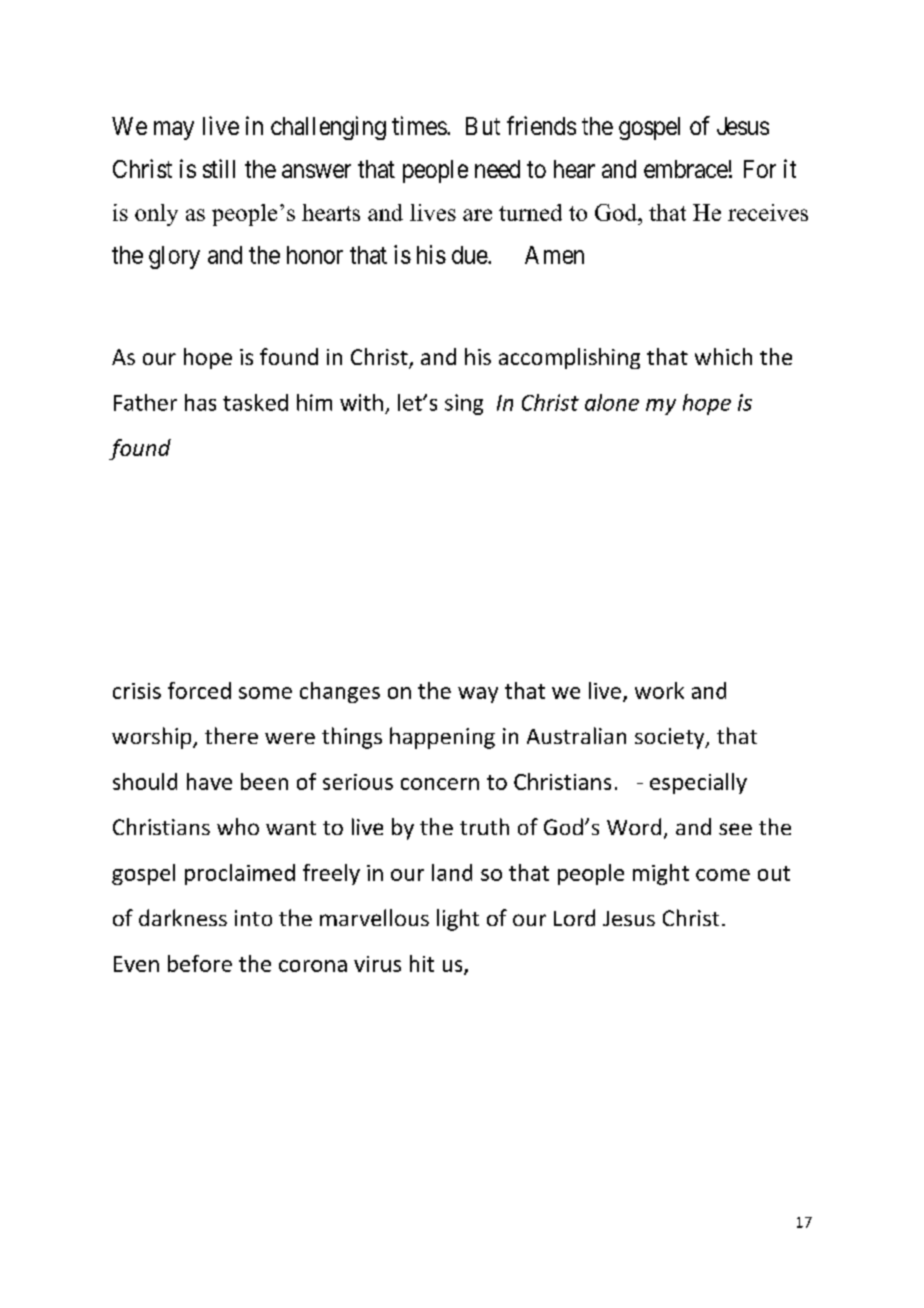 The height and width of the screenshot is (1308, 924). I want to click on embrace, so click(686, 169).
